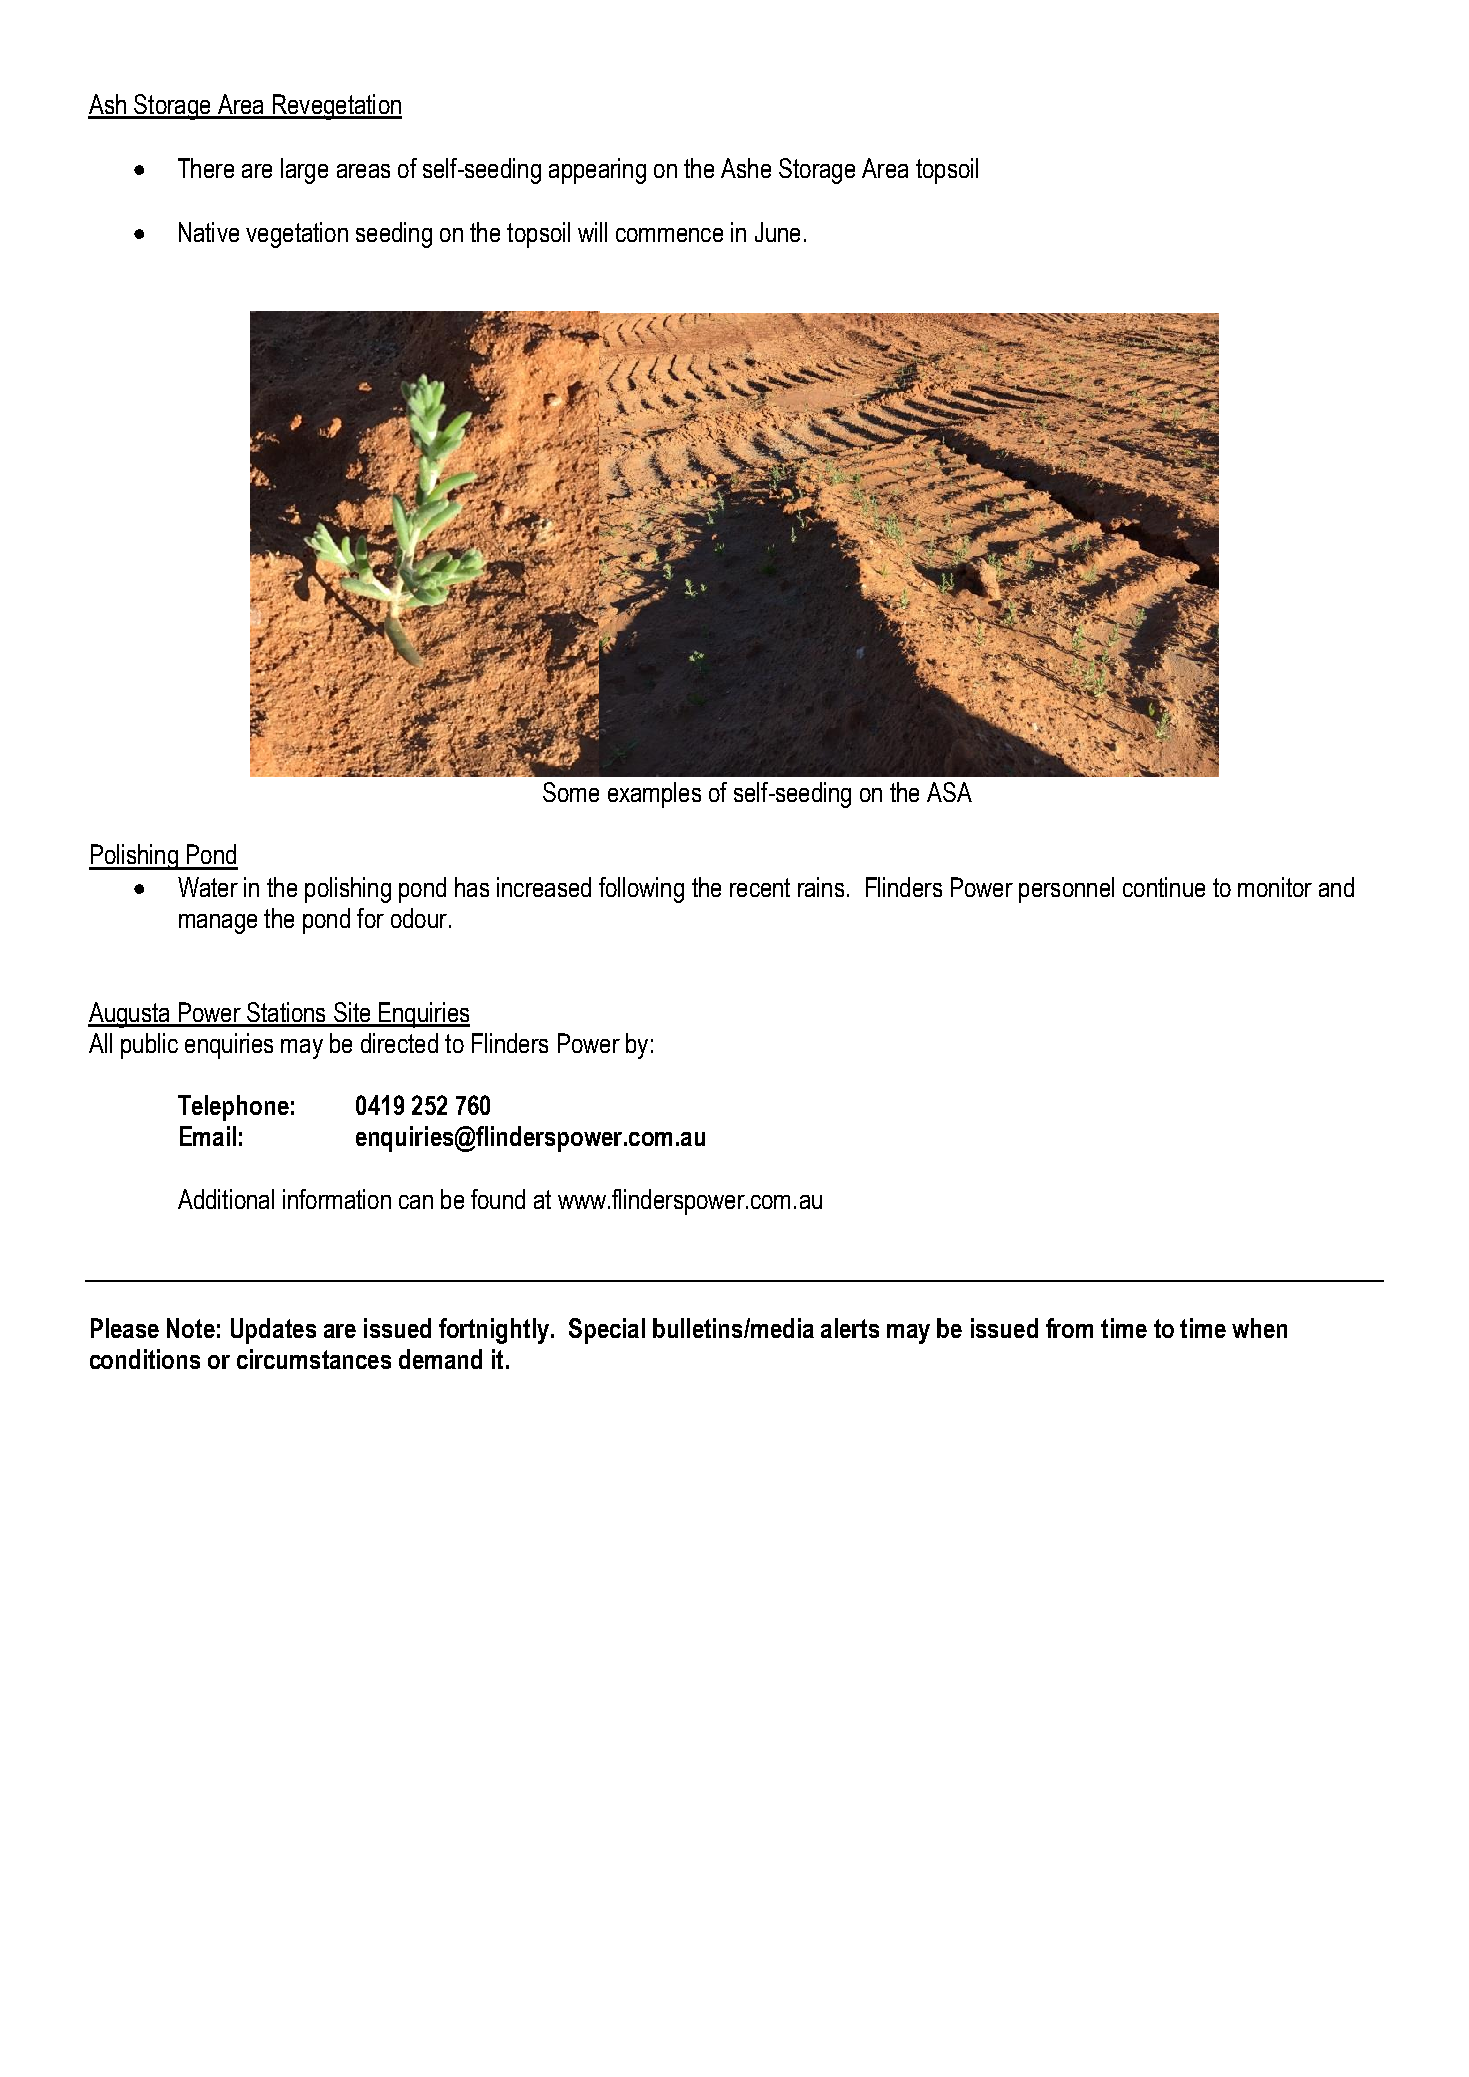 Image resolution: width=1469 pixels, height=2077 pixels. What do you see at coordinates (777, 232) in the document?
I see `June` at bounding box center [777, 232].
